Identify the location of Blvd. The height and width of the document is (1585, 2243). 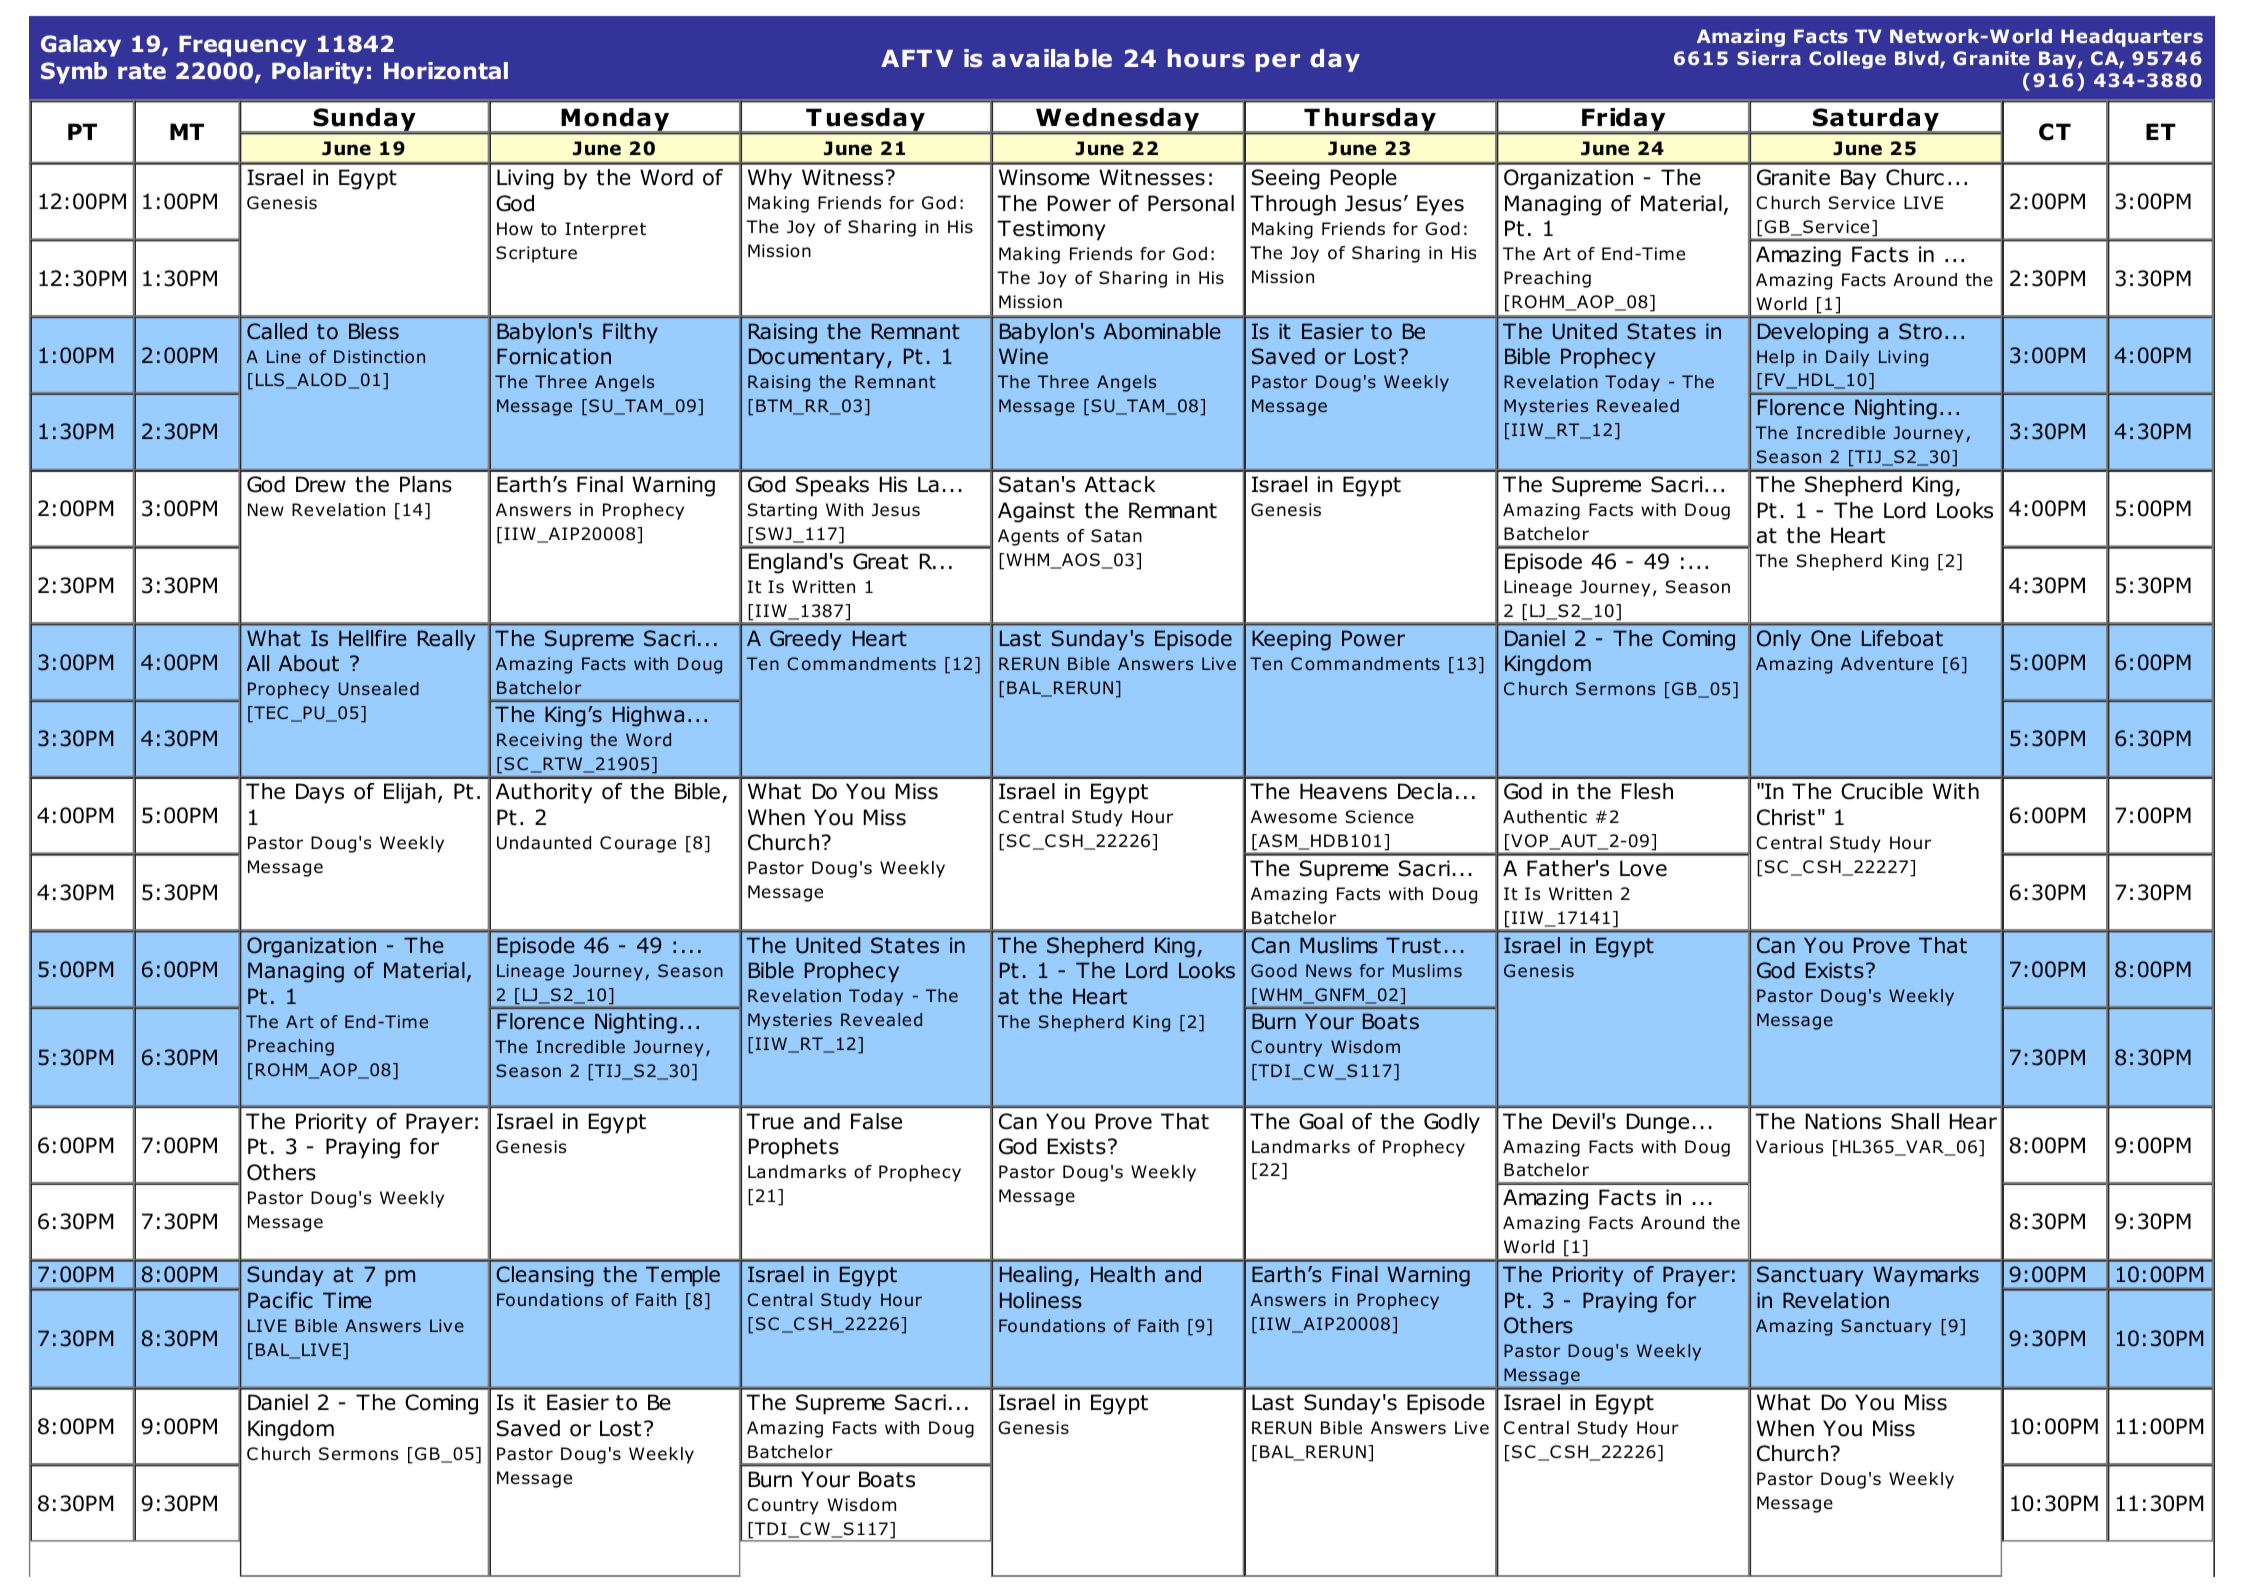
(1918, 59).
